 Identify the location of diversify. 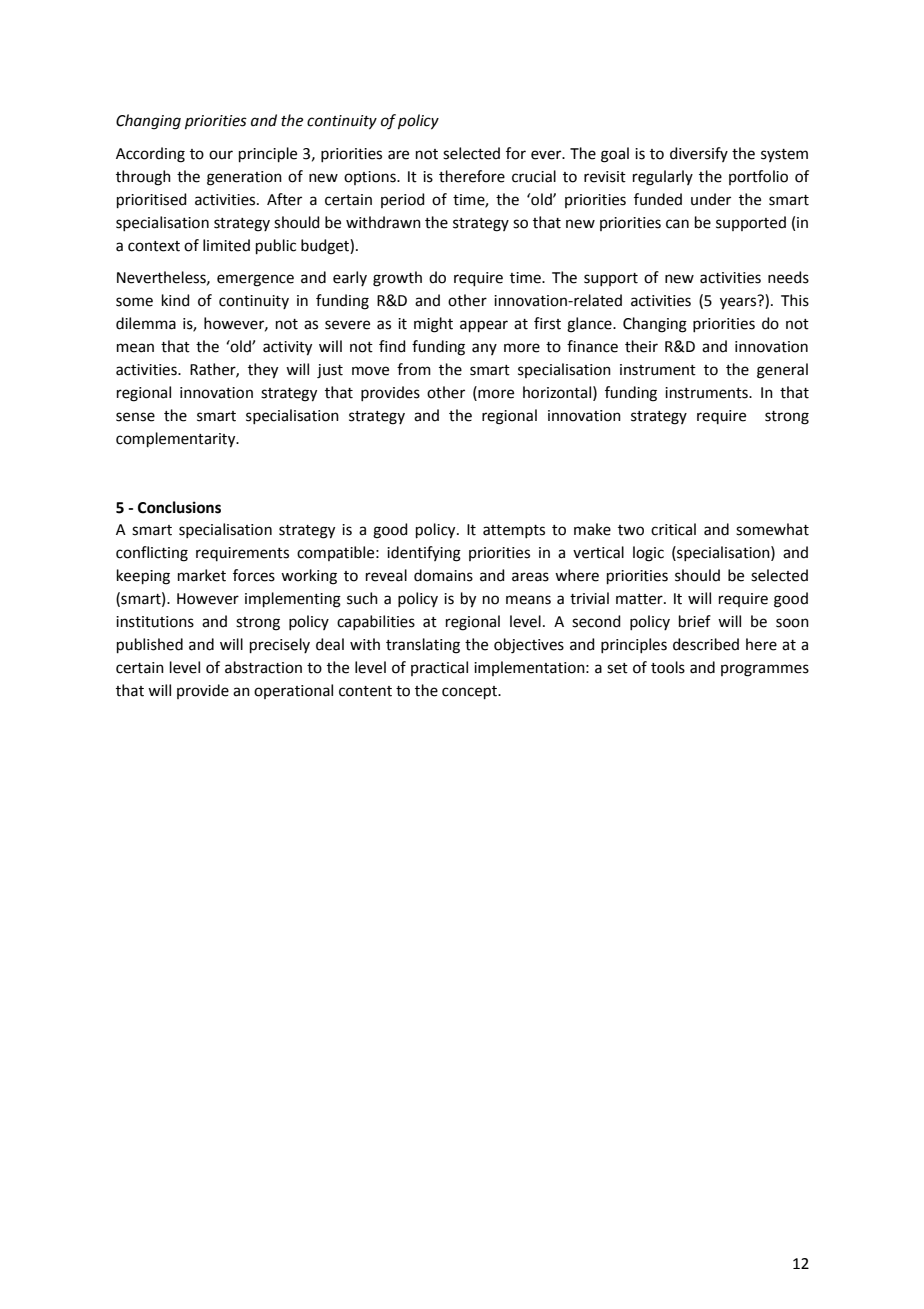
(699, 154).
